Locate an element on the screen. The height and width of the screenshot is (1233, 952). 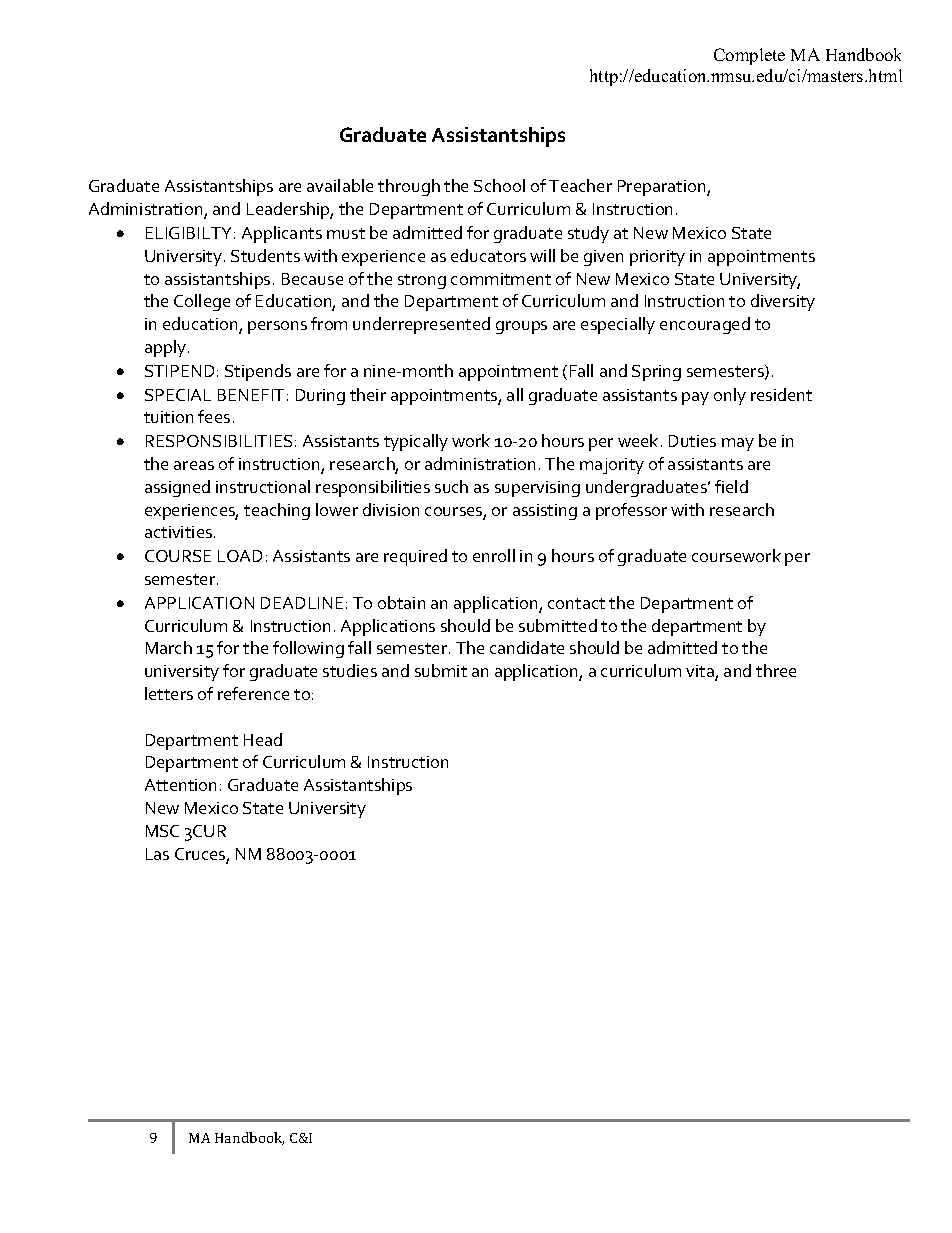
Complete is located at coordinates (749, 56).
